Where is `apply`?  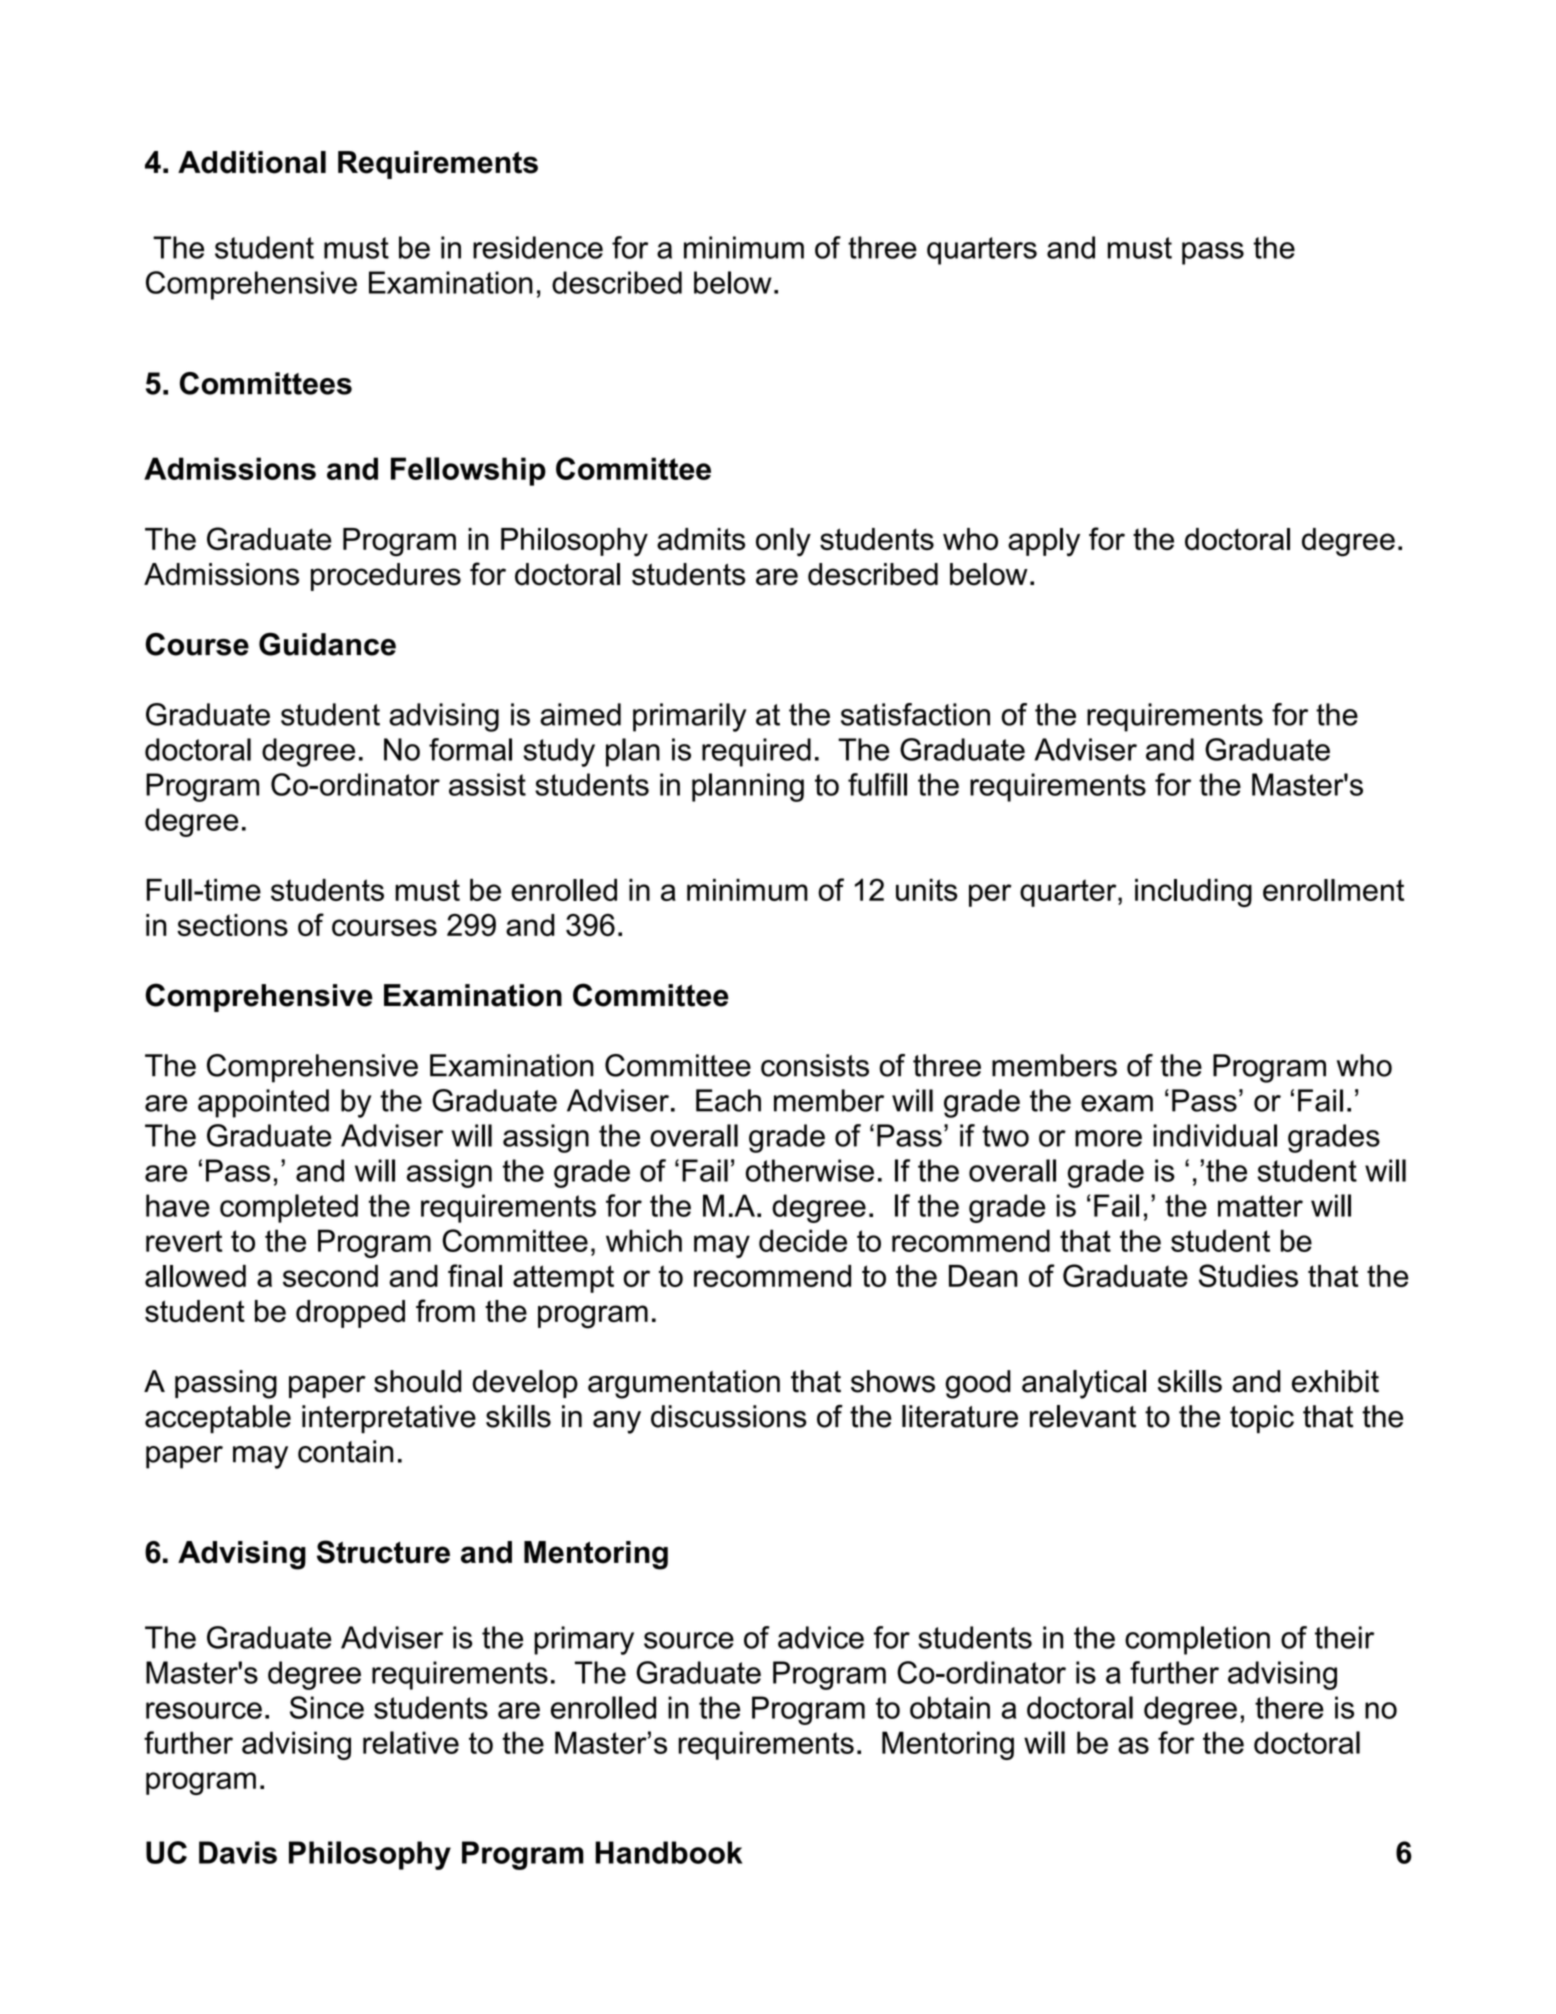 apply is located at coordinates (1044, 542).
